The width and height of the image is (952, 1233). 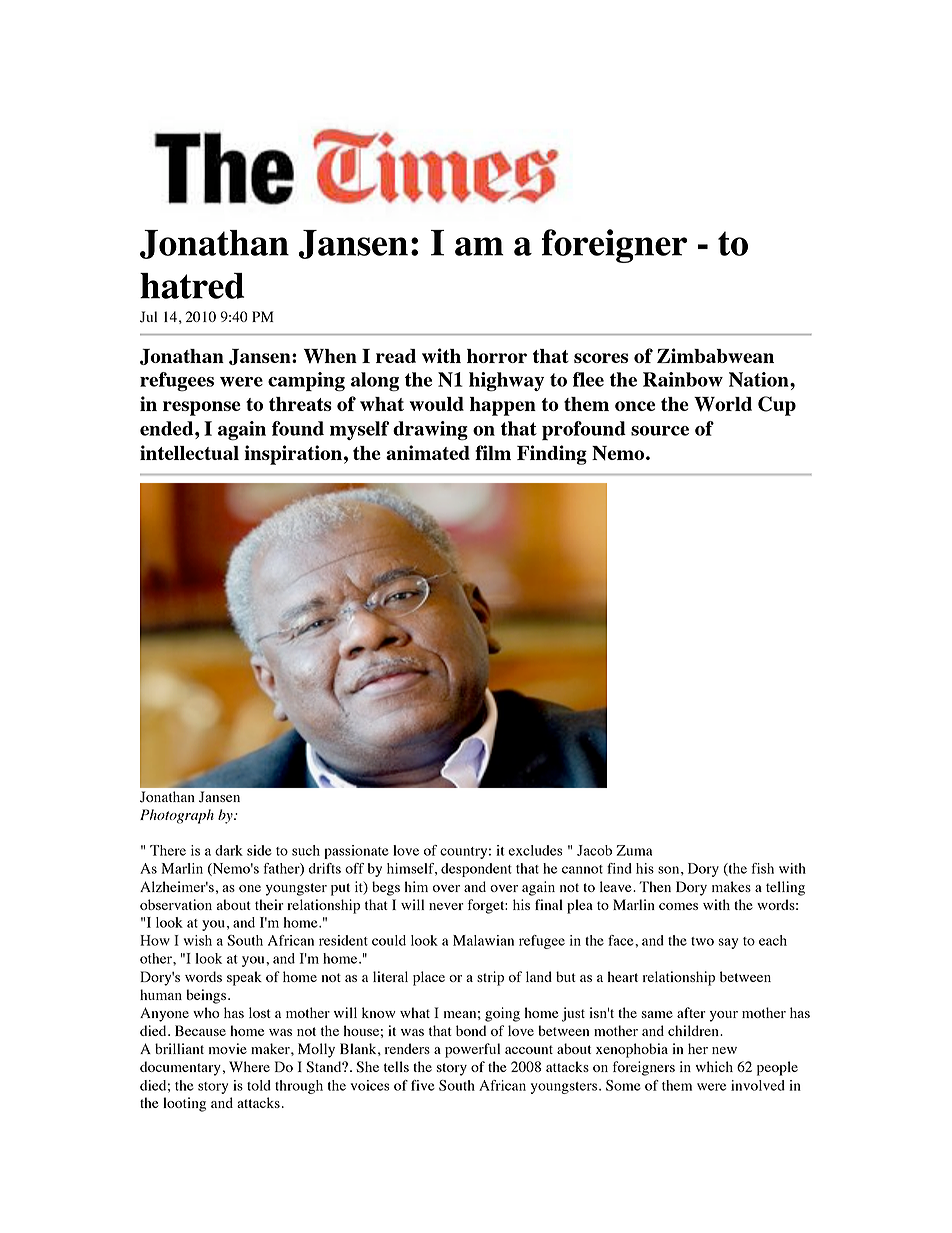 I want to click on Zimbabwean, so click(x=715, y=355).
